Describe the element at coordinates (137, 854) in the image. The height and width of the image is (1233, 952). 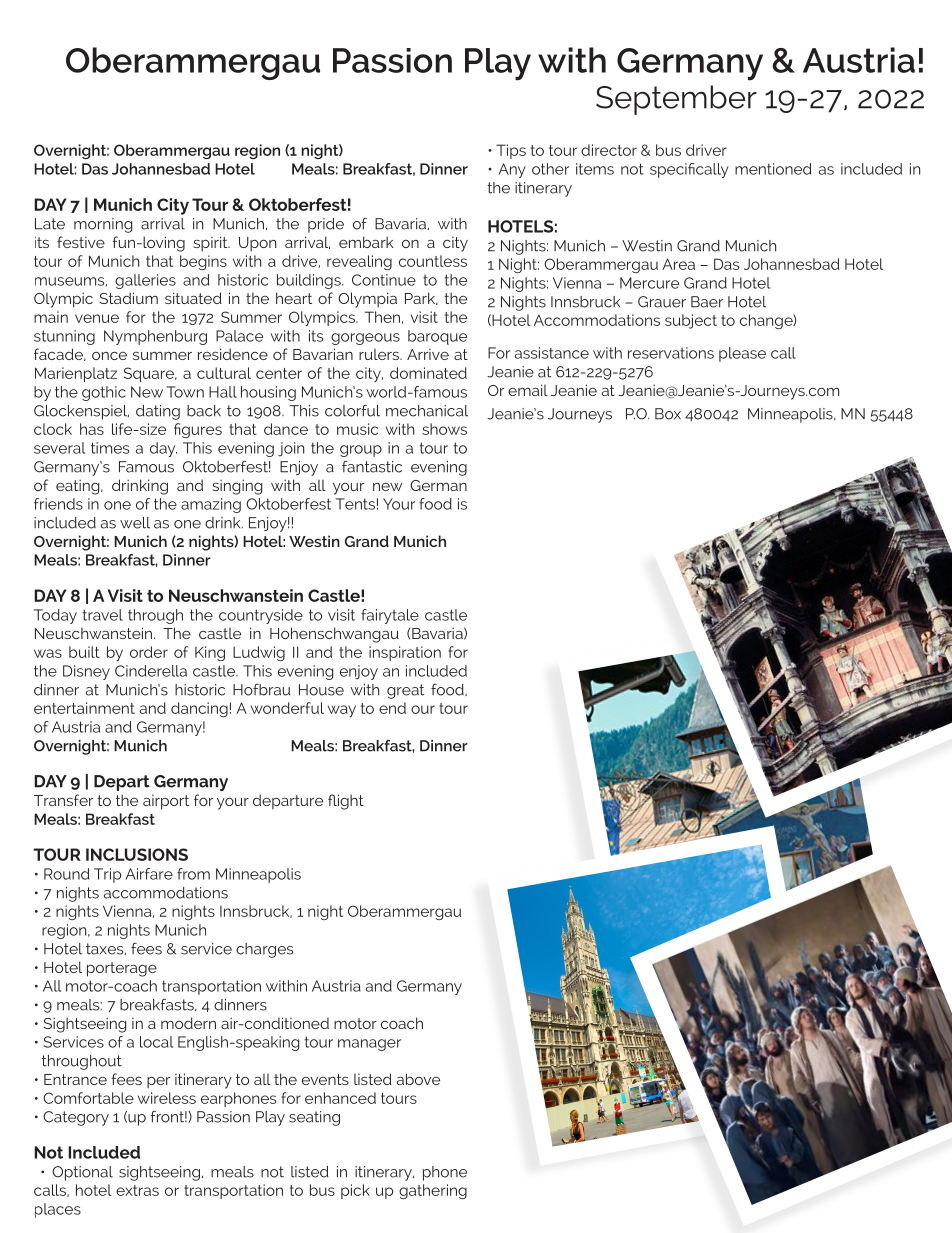
I see `INCLUSIONS` at that location.
